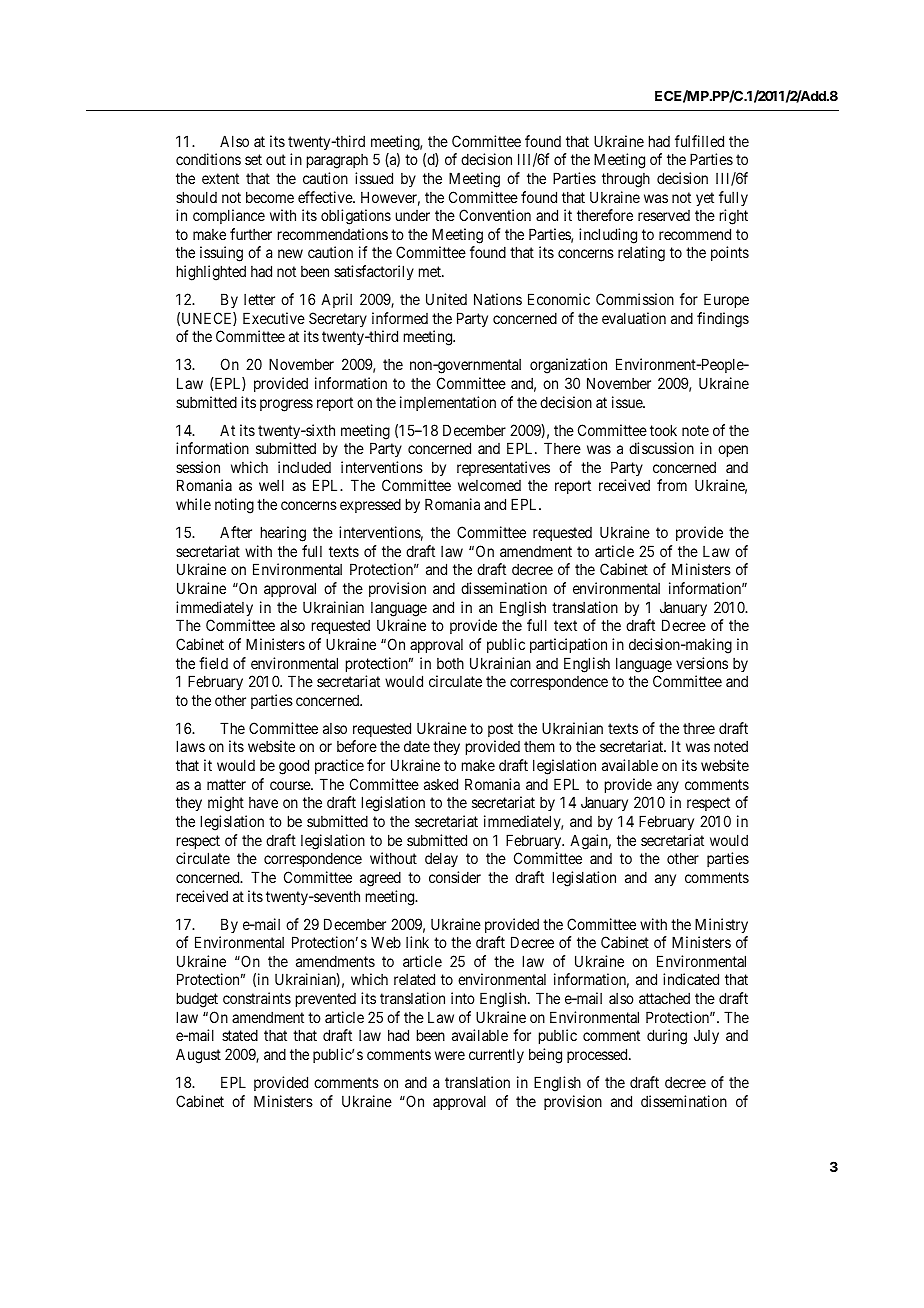  I want to click on Convention, so click(495, 215).
